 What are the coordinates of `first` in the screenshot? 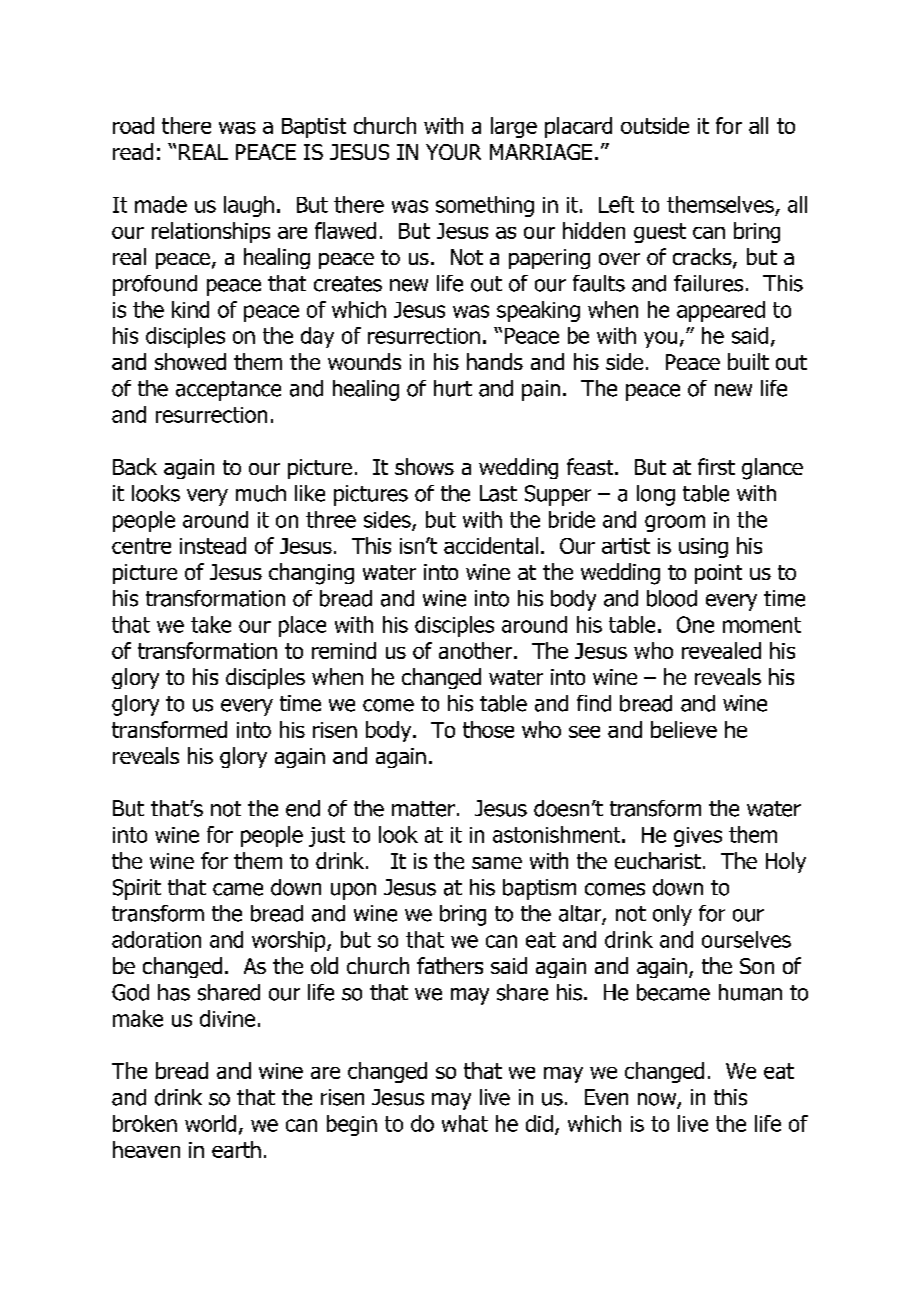 It's located at (716, 466).
